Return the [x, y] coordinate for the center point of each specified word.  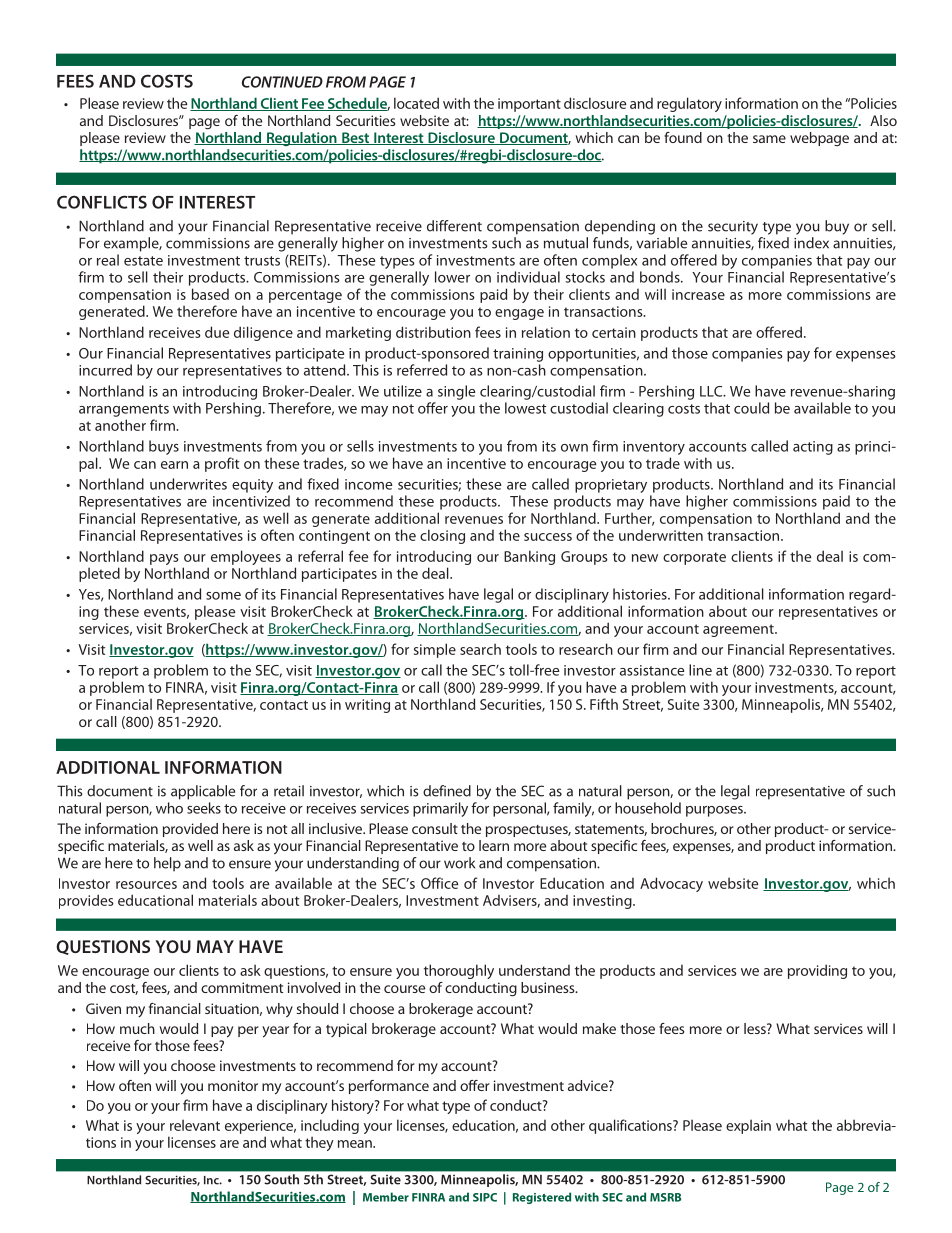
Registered [542, 1198]
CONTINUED [282, 82]
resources [146, 885]
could [751, 408]
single [456, 392]
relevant [195, 1125]
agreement [739, 630]
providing [817, 971]
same [769, 139]
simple [435, 650]
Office [439, 883]
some [223, 596]
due [217, 332]
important [529, 105]
